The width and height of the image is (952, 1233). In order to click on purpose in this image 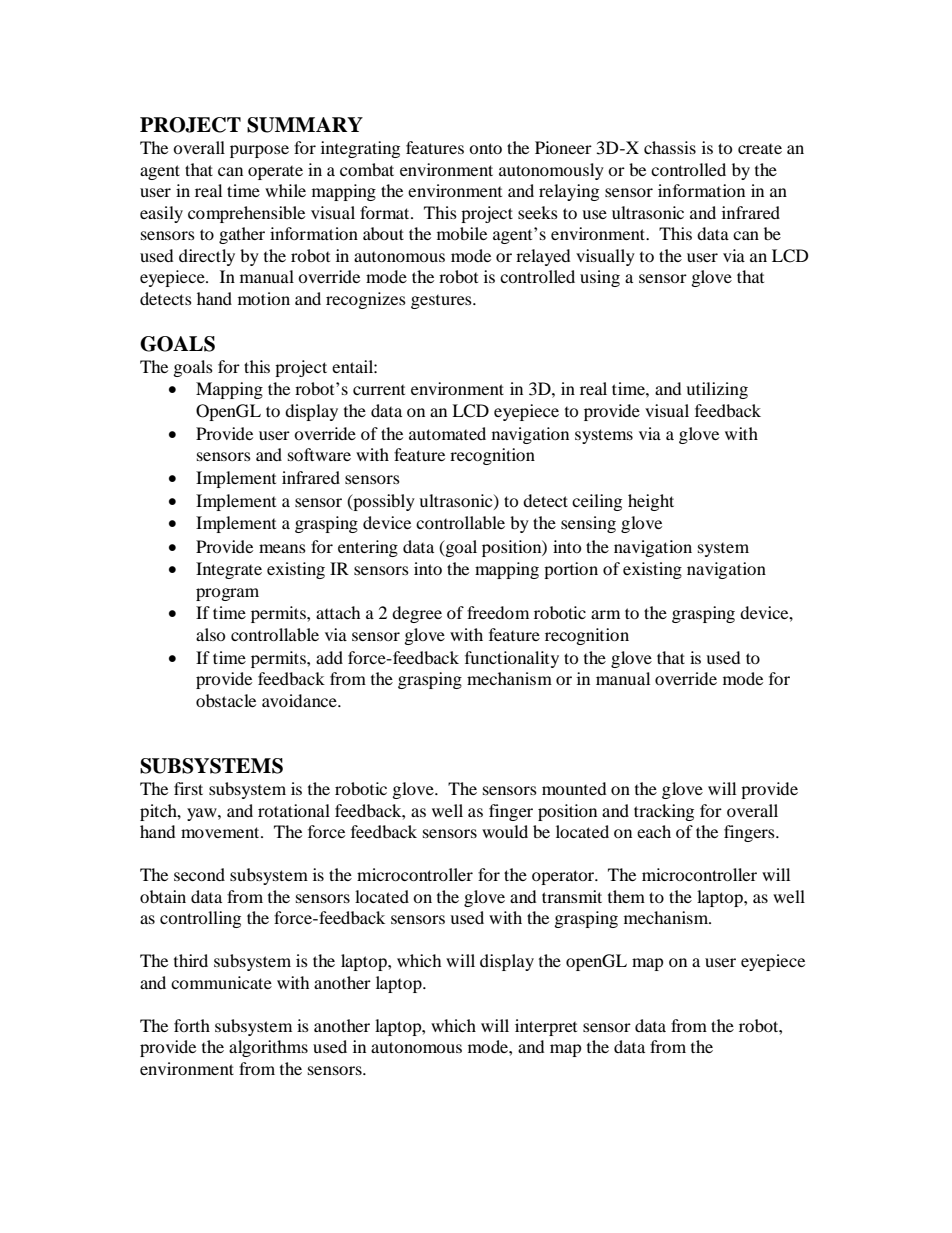, I will do `click(259, 151)`.
